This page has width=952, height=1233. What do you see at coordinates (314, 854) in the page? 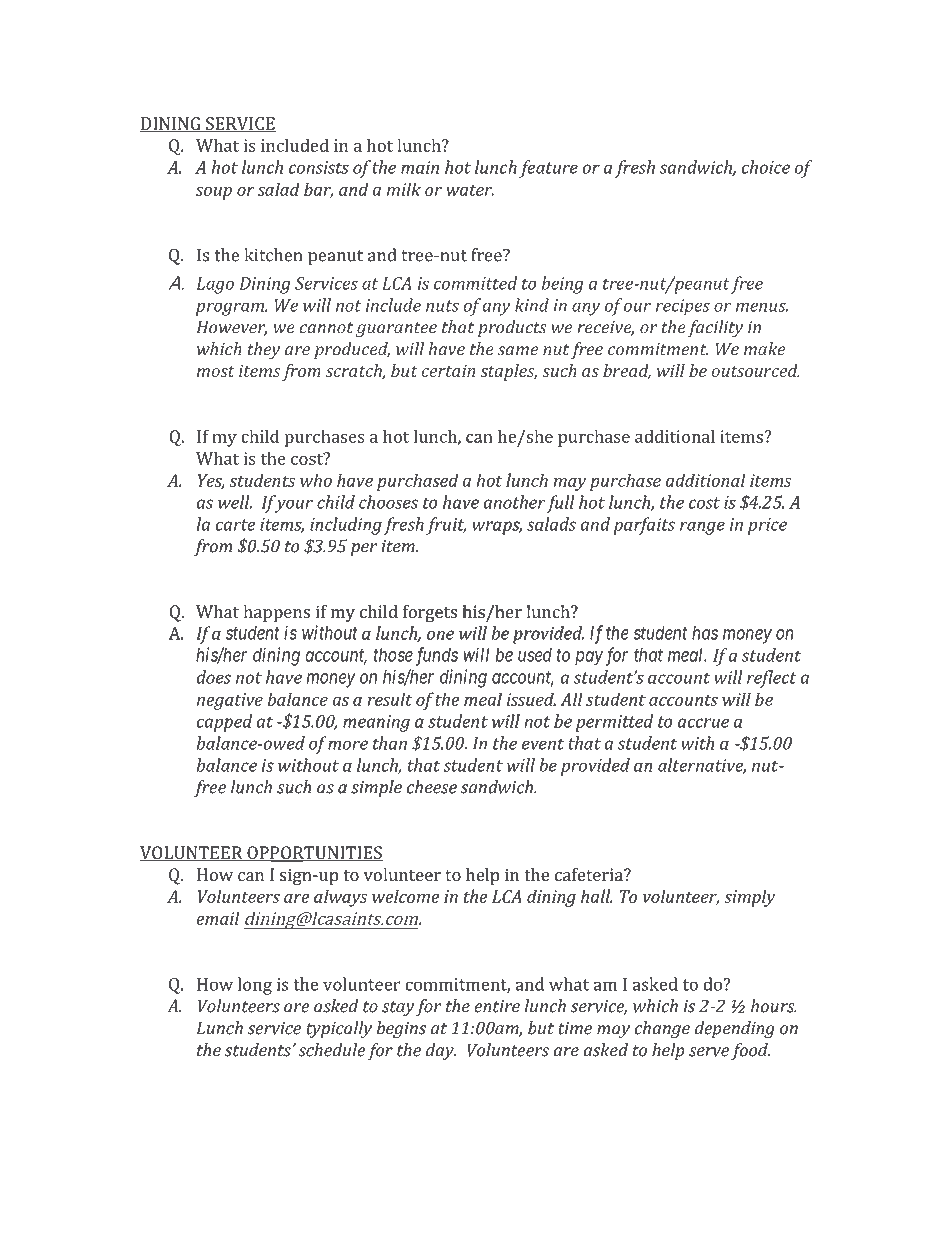
I see `OPPORTUNITIES` at bounding box center [314, 854].
